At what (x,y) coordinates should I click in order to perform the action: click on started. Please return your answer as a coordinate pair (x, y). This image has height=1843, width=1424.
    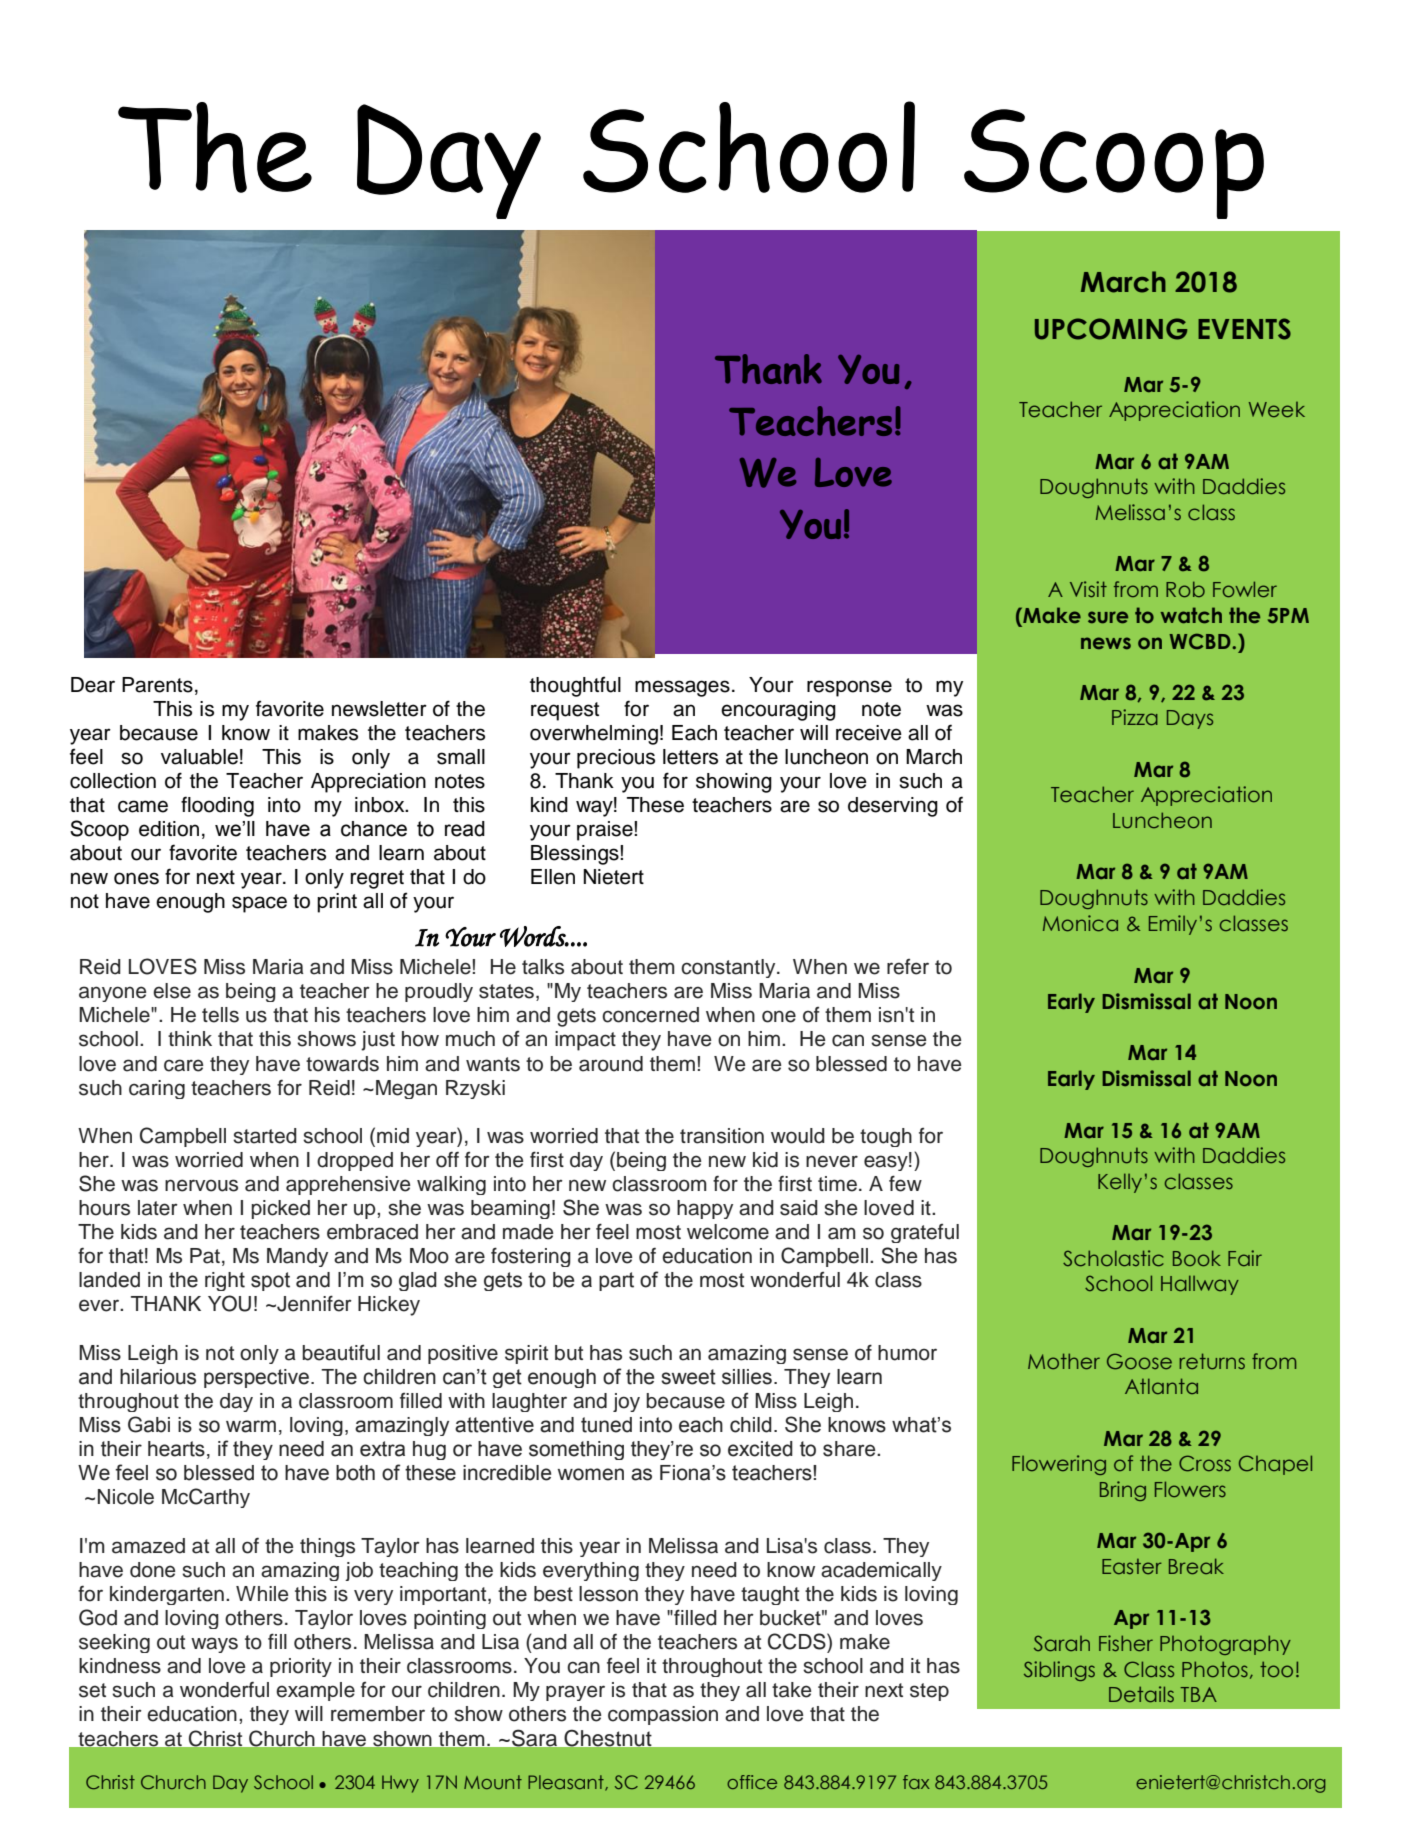
    Looking at the image, I should click on (265, 1136).
